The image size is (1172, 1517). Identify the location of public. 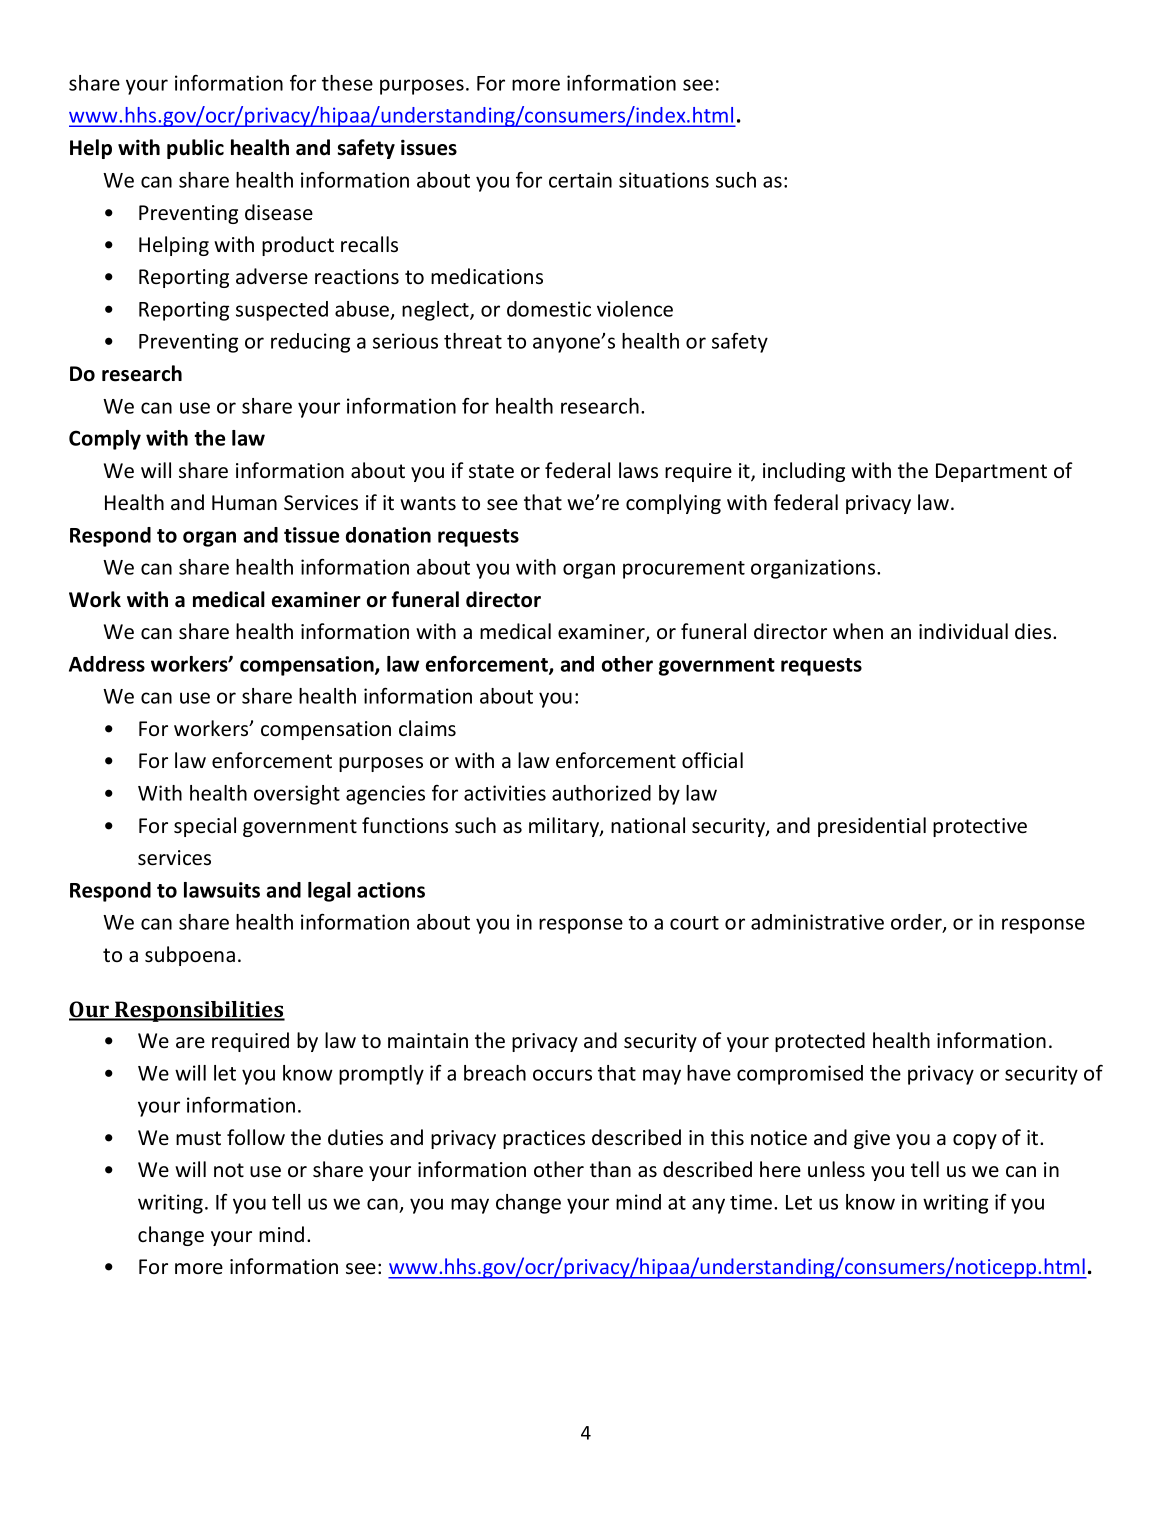
(195, 149).
